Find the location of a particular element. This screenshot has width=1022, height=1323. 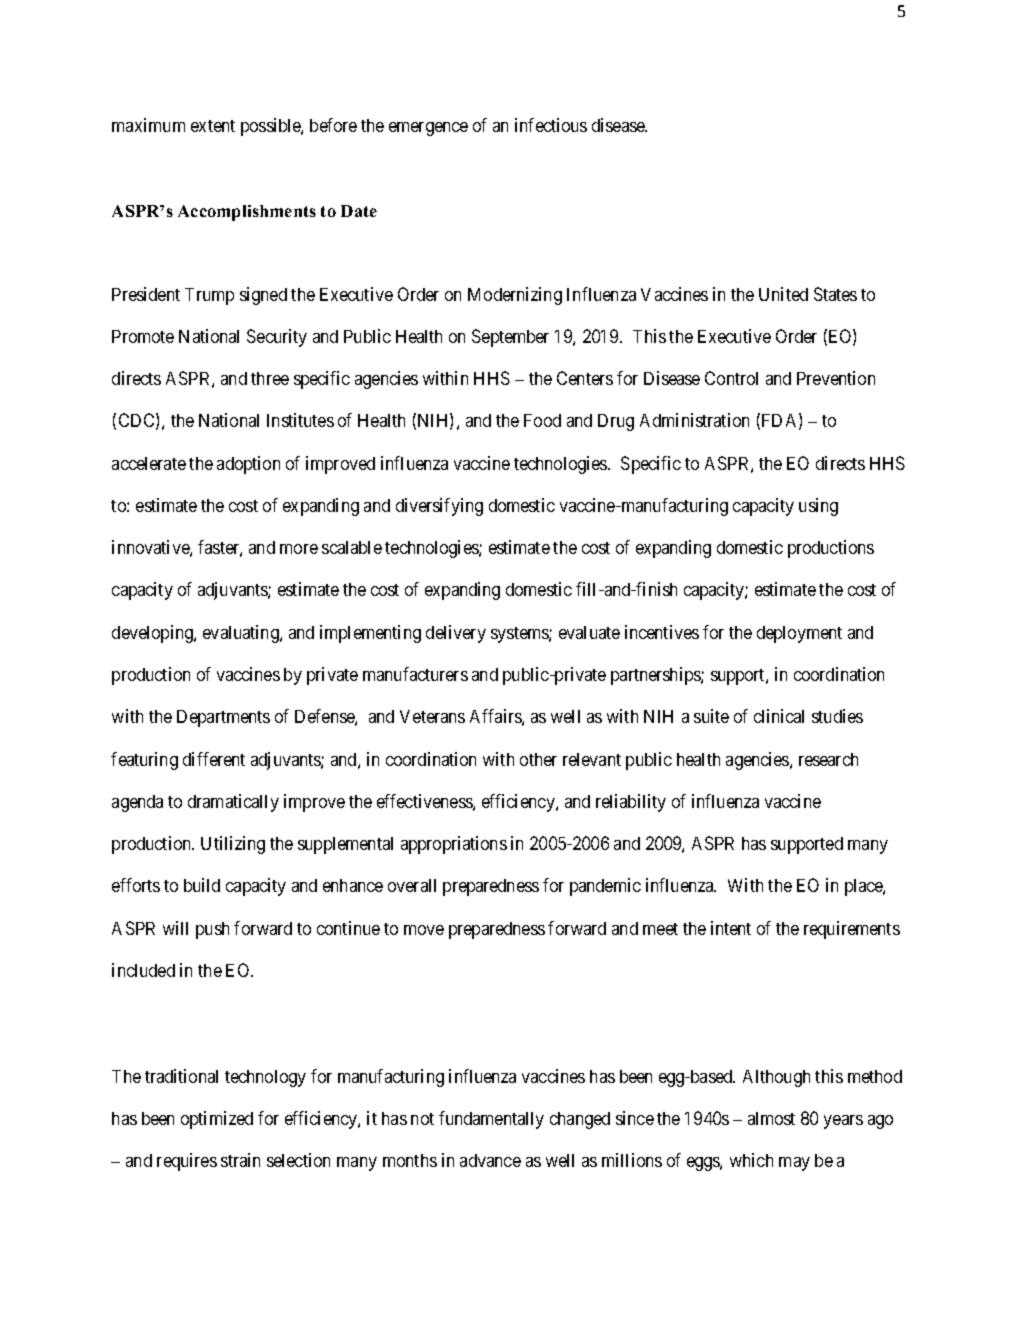

extent is located at coordinates (213, 126).
